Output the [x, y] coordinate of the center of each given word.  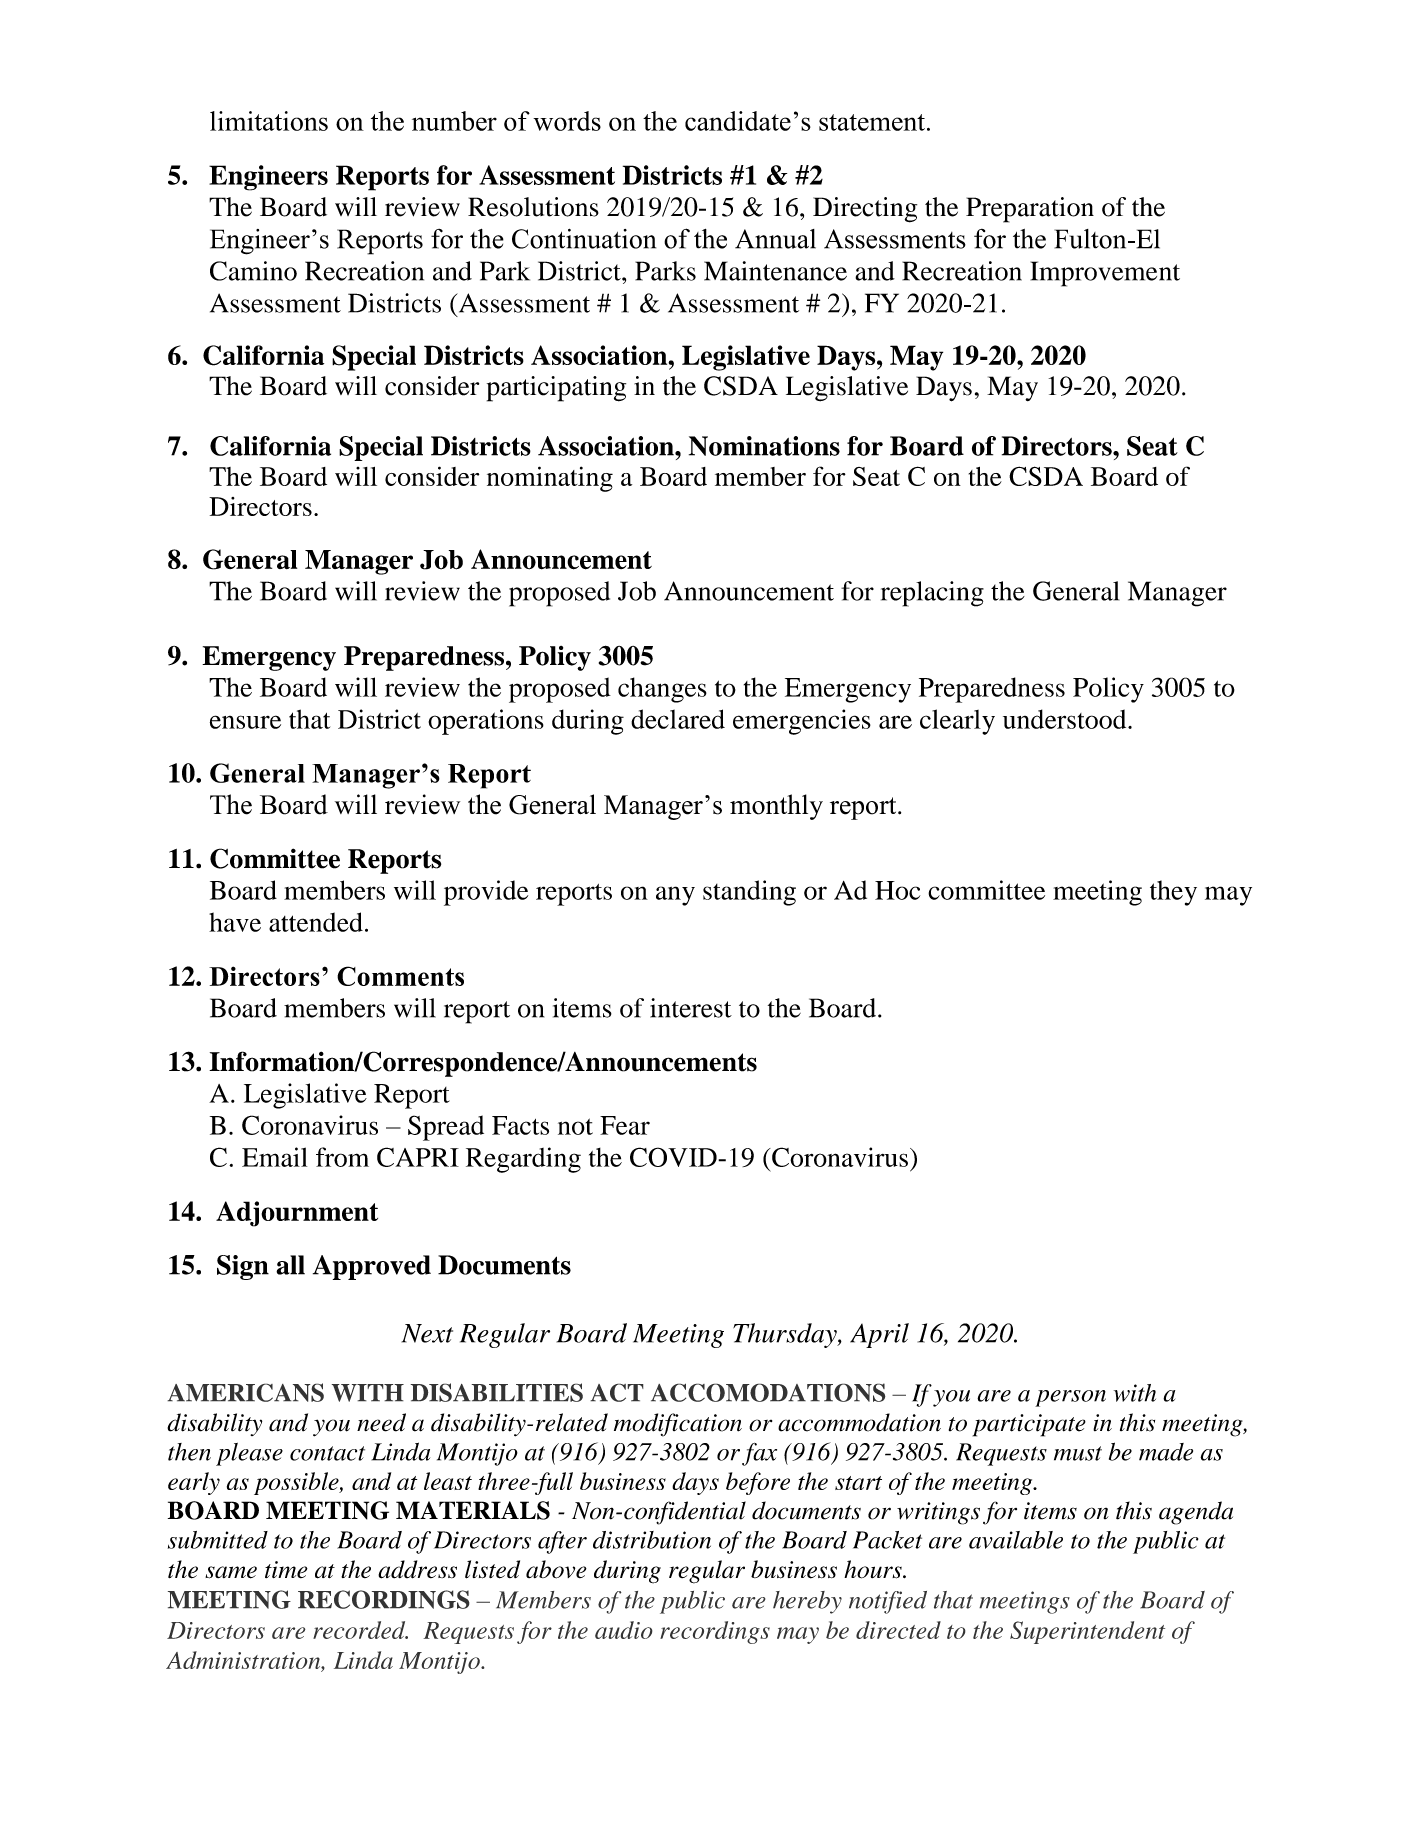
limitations [269, 121]
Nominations [764, 446]
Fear [625, 1125]
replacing [932, 594]
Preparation [1030, 210]
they [1173, 893]
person [1070, 1398]
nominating [550, 479]
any [675, 896]
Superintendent [1087, 1632]
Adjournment [297, 1214]
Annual [775, 239]
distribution [652, 1540]
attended [316, 922]
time [286, 1569]
